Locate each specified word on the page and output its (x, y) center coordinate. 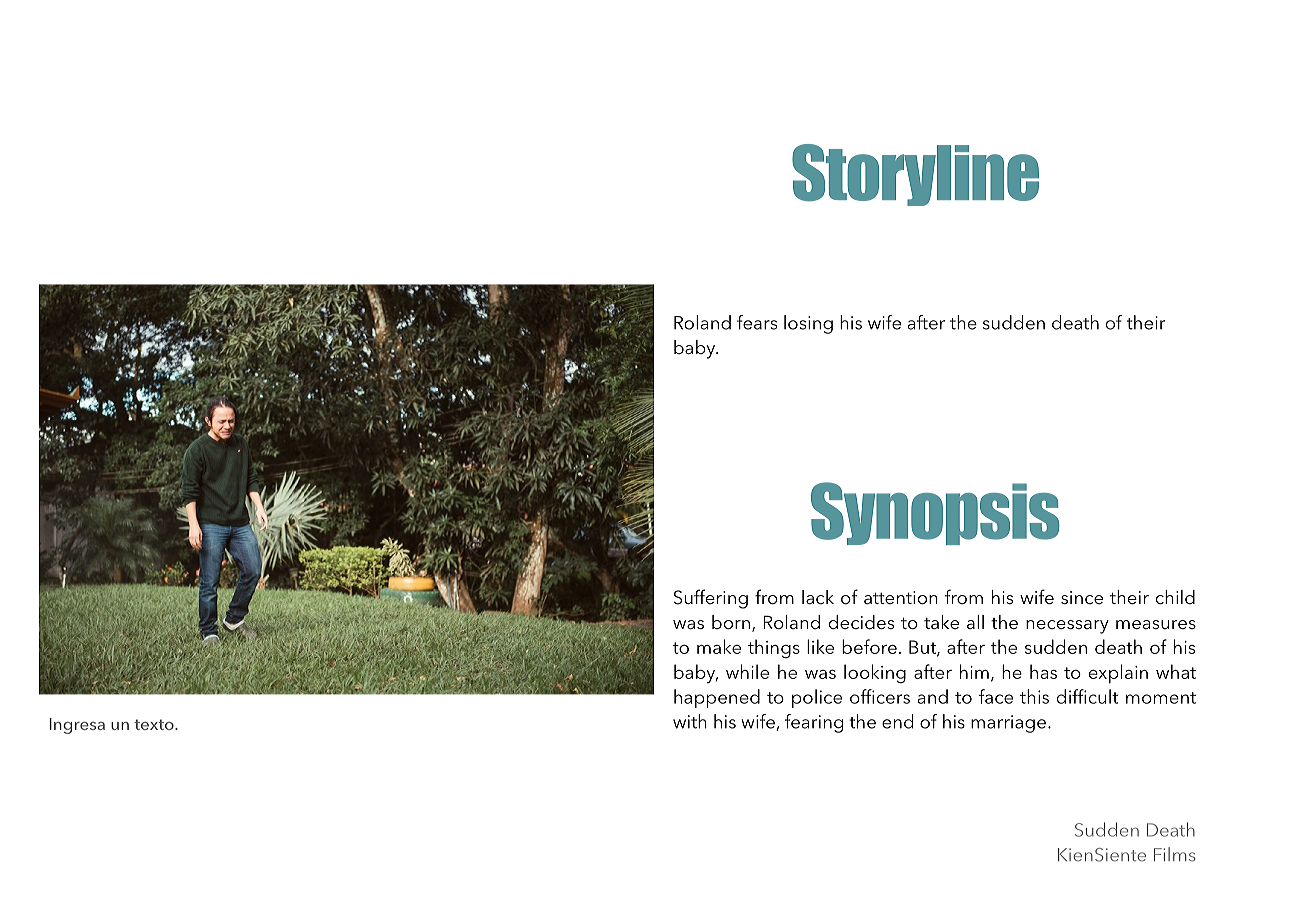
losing (808, 324)
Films (1175, 854)
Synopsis (935, 513)
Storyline (915, 175)
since (1082, 597)
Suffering (711, 599)
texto (155, 724)
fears (757, 322)
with (690, 721)
